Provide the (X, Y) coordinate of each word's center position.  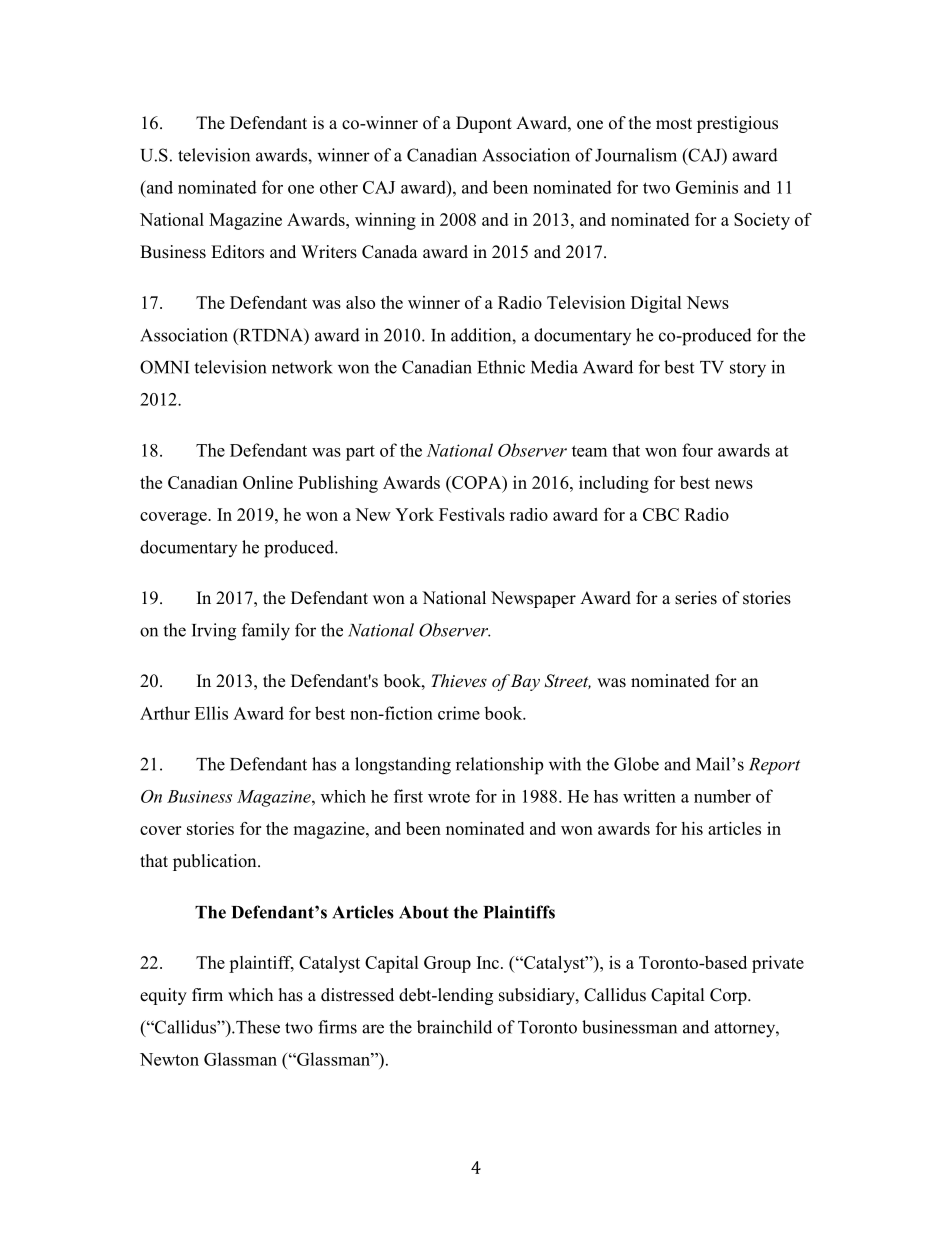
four (697, 450)
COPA (477, 482)
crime (459, 713)
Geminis (707, 187)
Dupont (484, 124)
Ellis (211, 713)
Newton (169, 1059)
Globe (636, 764)
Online (268, 482)
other (339, 187)
